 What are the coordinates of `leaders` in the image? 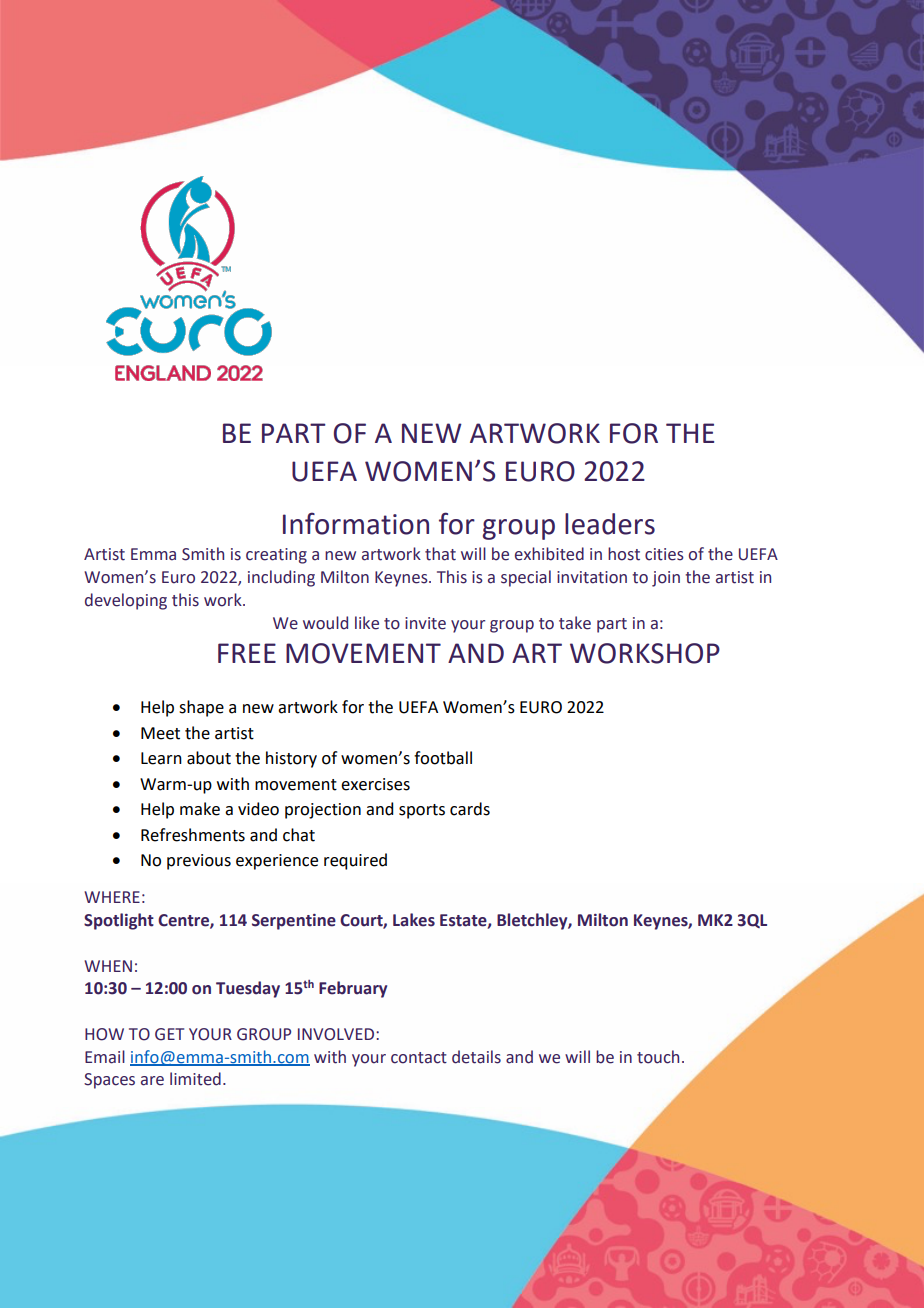 It's located at (610, 524).
